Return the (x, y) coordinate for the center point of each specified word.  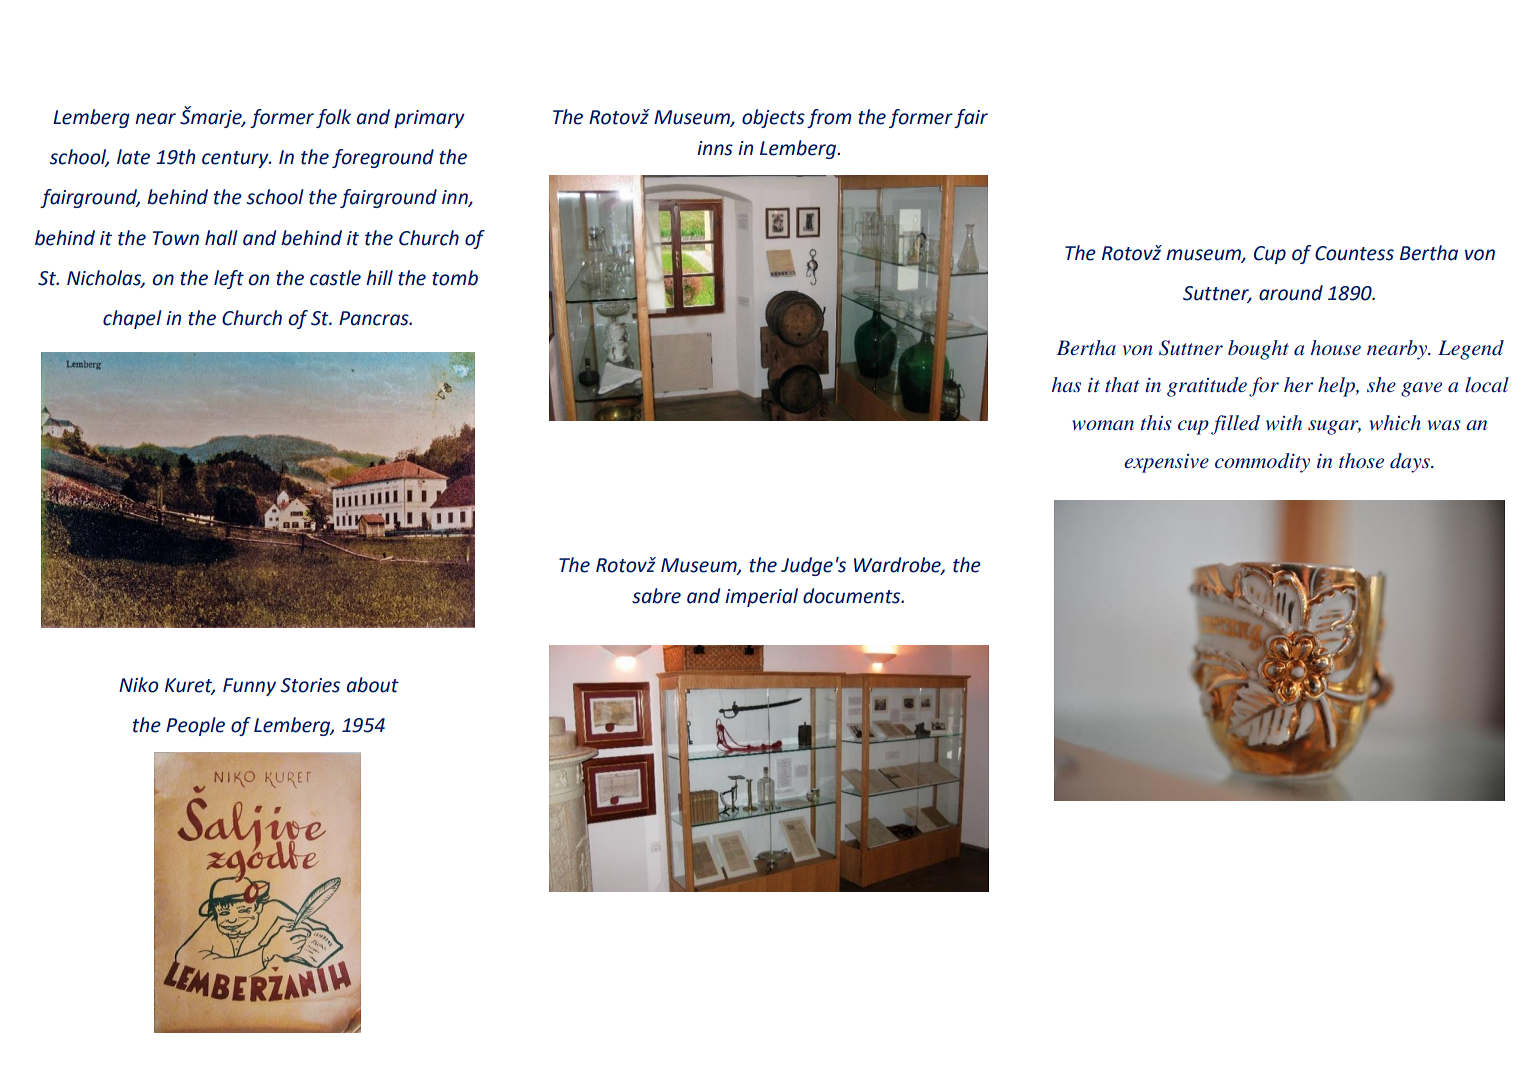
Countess (1354, 253)
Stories (310, 685)
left (229, 279)
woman (1103, 425)
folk (333, 118)
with (1284, 422)
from (829, 118)
